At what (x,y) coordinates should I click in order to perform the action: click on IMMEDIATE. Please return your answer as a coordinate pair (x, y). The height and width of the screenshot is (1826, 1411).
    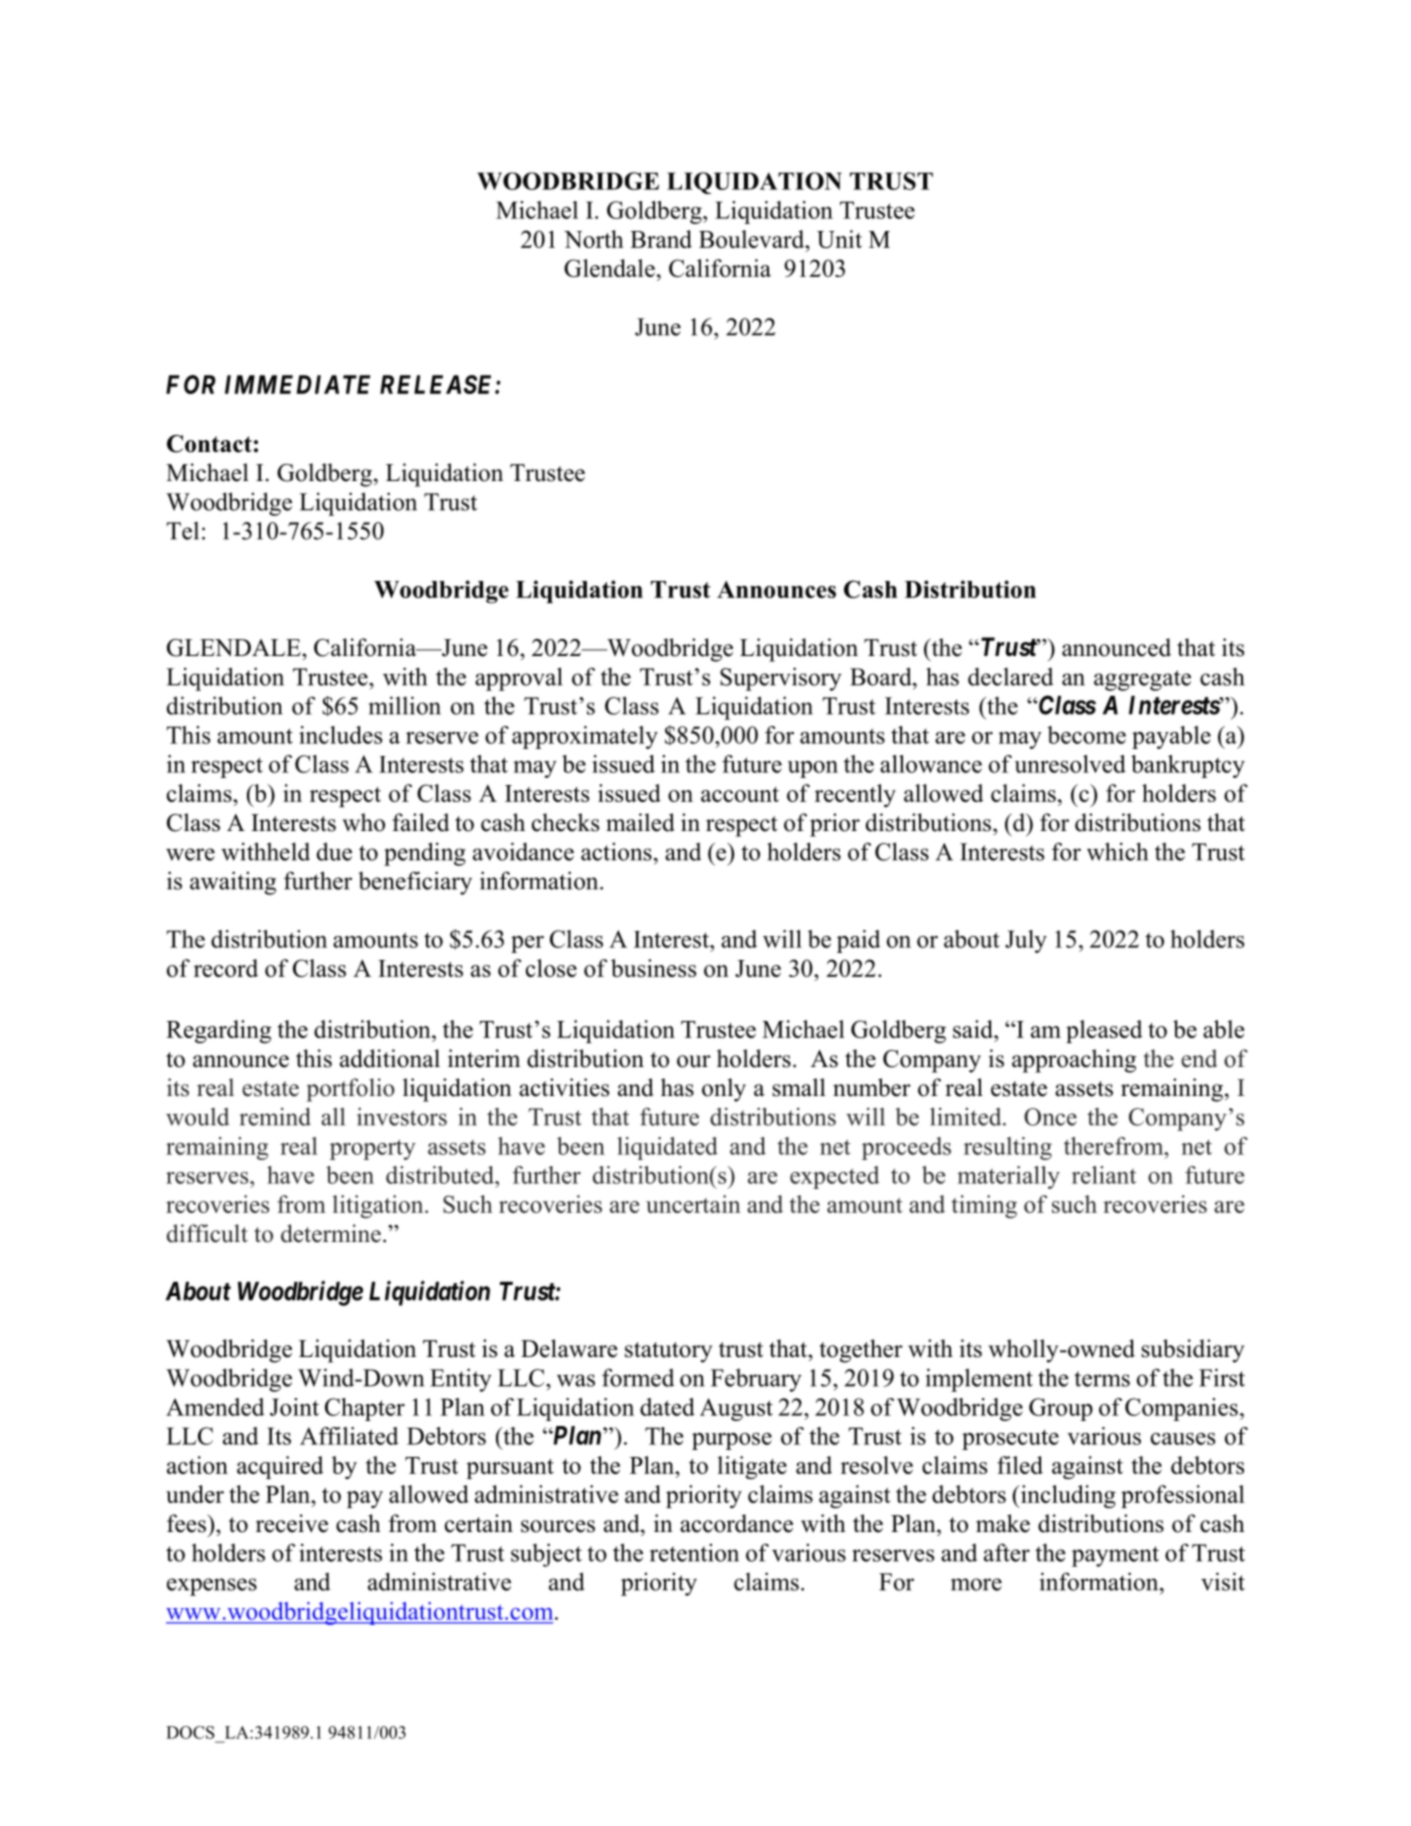
    Looking at the image, I should click on (297, 384).
